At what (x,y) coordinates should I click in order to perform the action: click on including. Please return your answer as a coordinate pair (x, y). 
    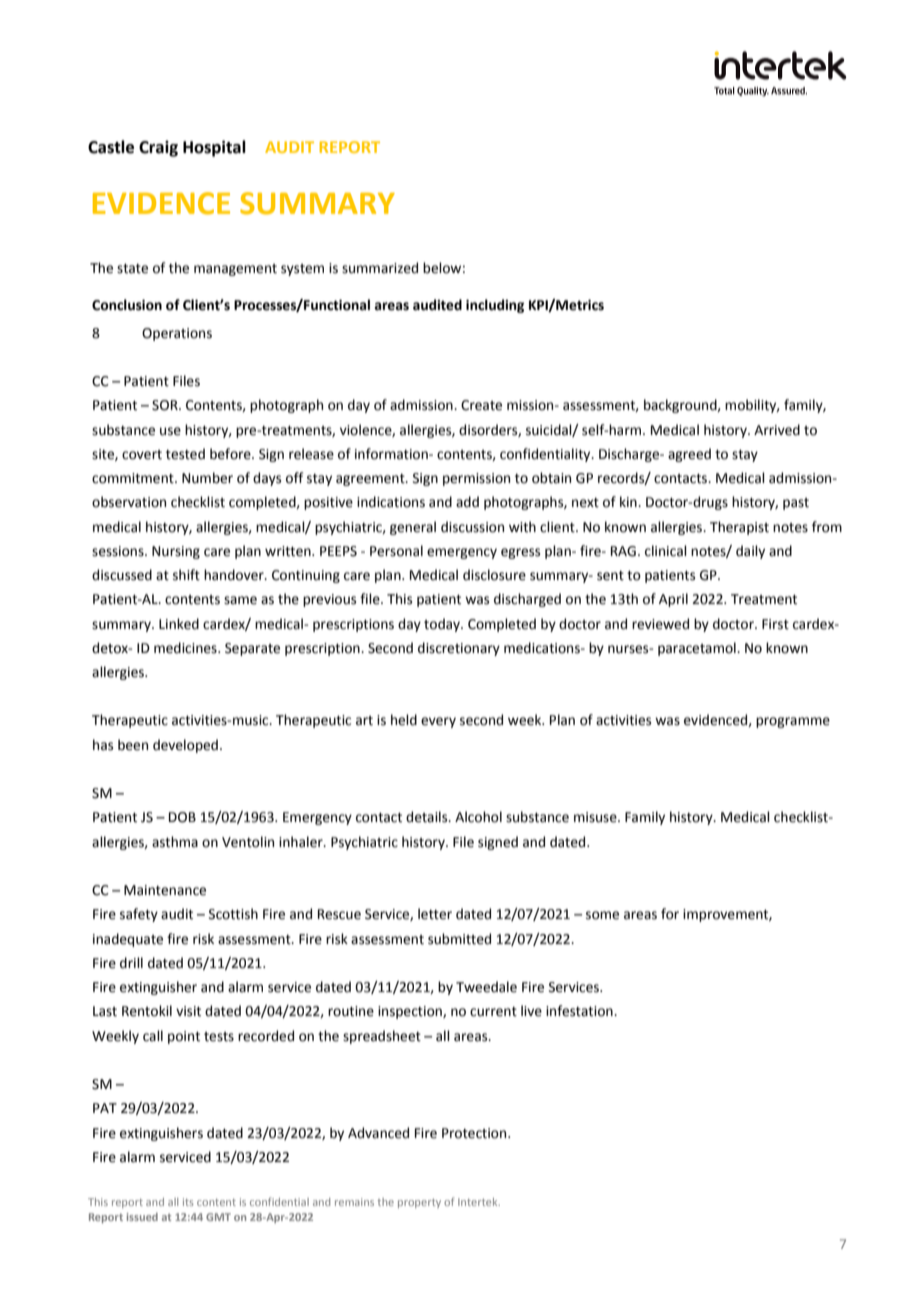
    Looking at the image, I should click on (495, 306).
